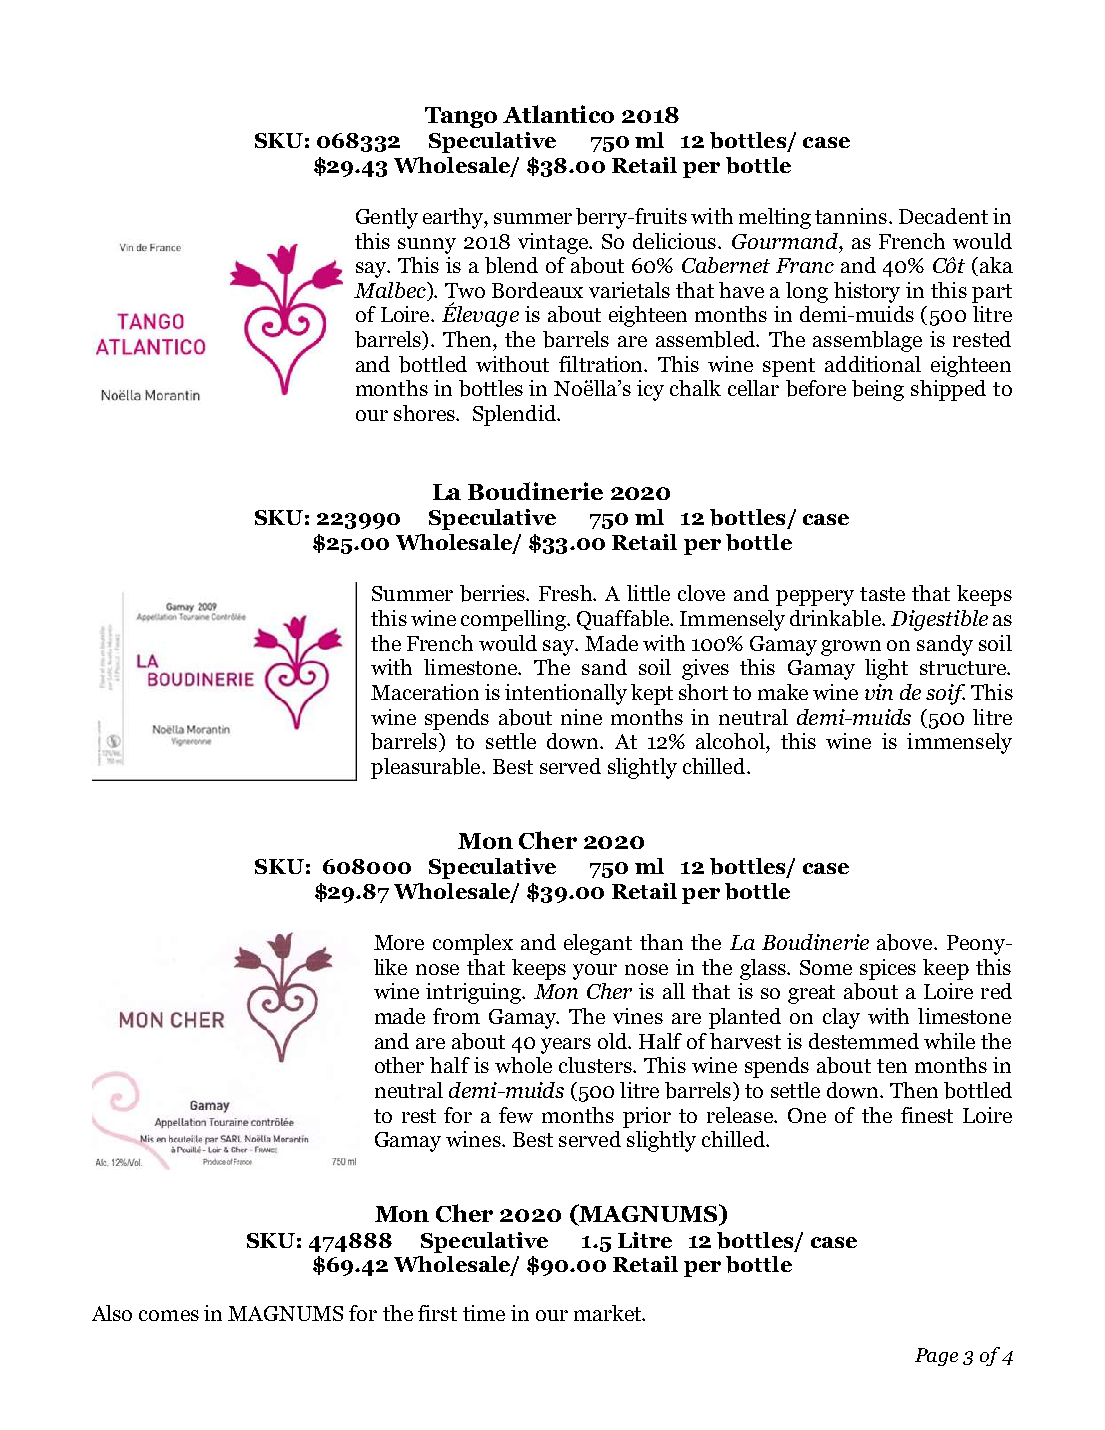  I want to click on pleasurable, so click(427, 768).
